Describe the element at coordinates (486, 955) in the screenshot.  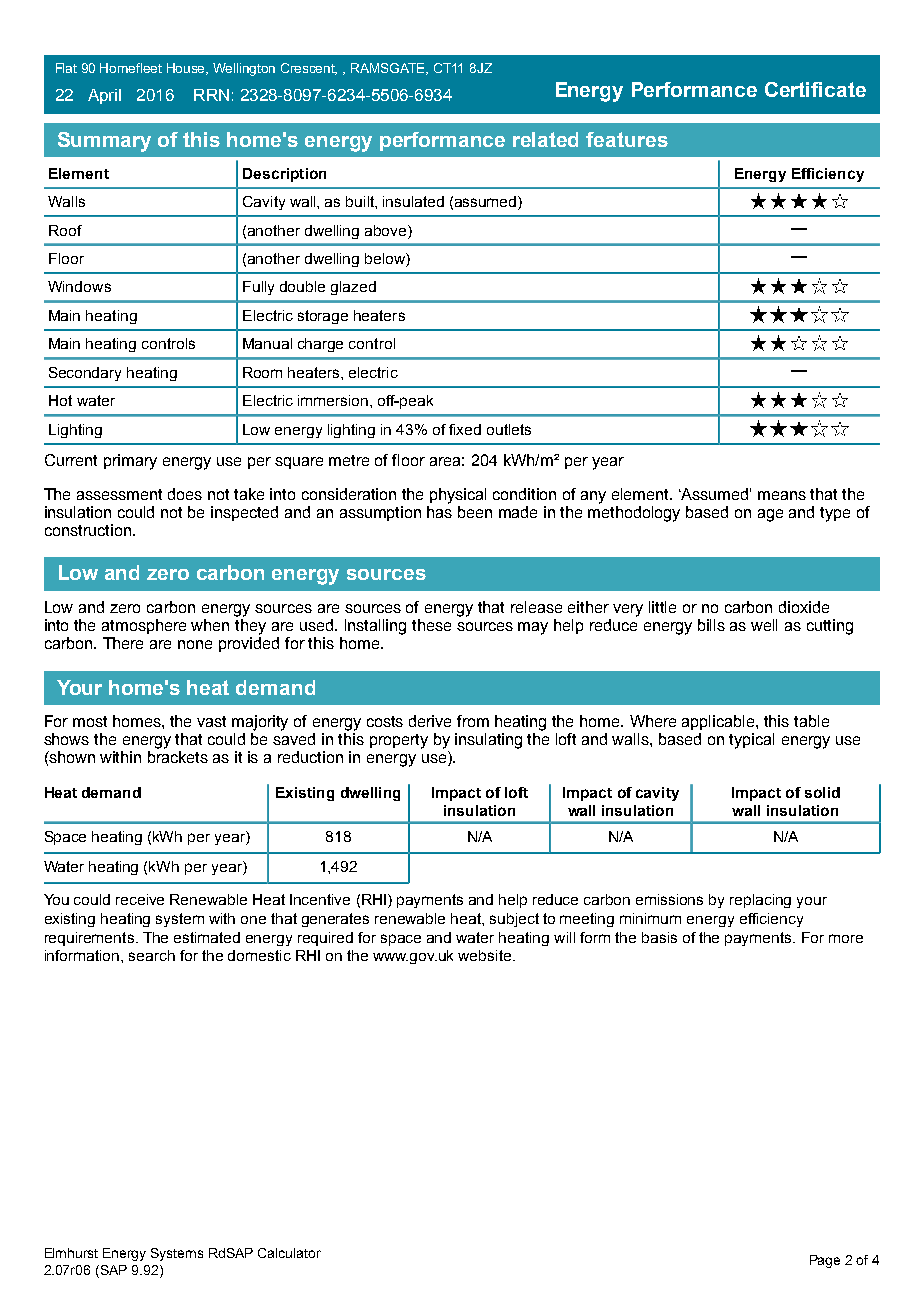
I see `website` at that location.
